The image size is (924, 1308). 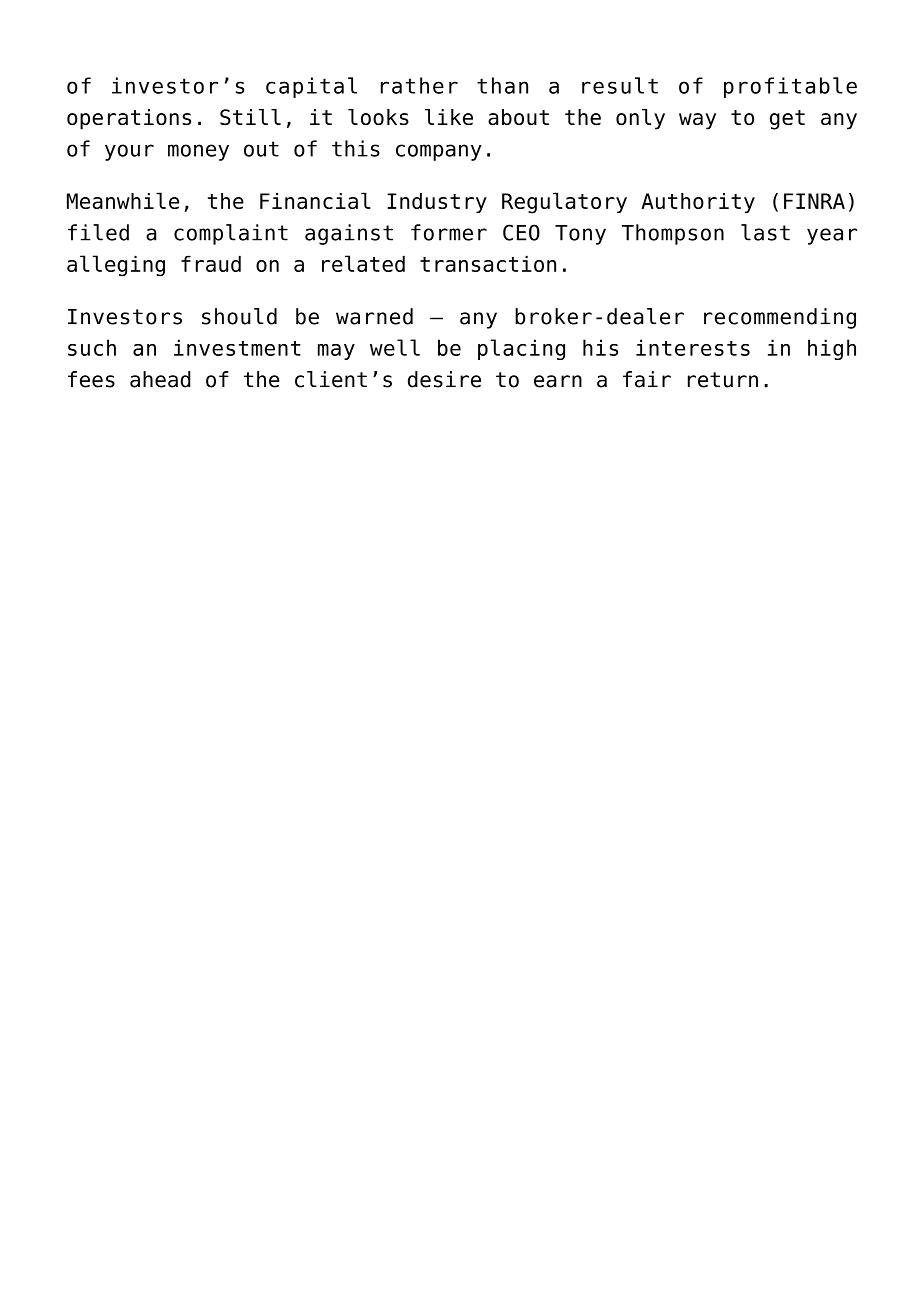 What do you see at coordinates (780, 318) in the screenshot?
I see `recommending` at bounding box center [780, 318].
